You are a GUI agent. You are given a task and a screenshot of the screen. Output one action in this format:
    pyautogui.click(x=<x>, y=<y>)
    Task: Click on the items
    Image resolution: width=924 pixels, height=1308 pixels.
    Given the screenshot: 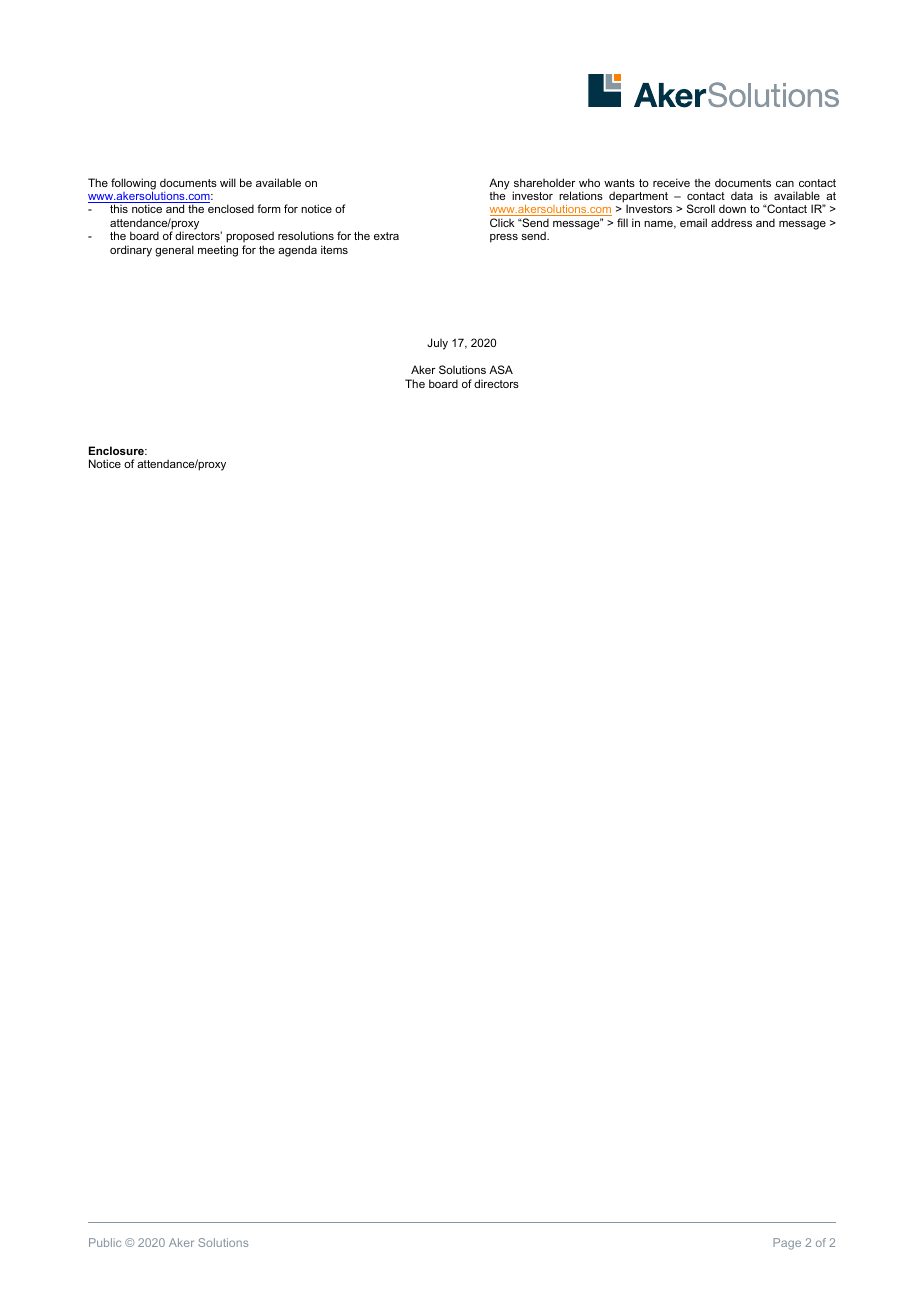 What is the action you would take?
    pyautogui.click(x=334, y=249)
